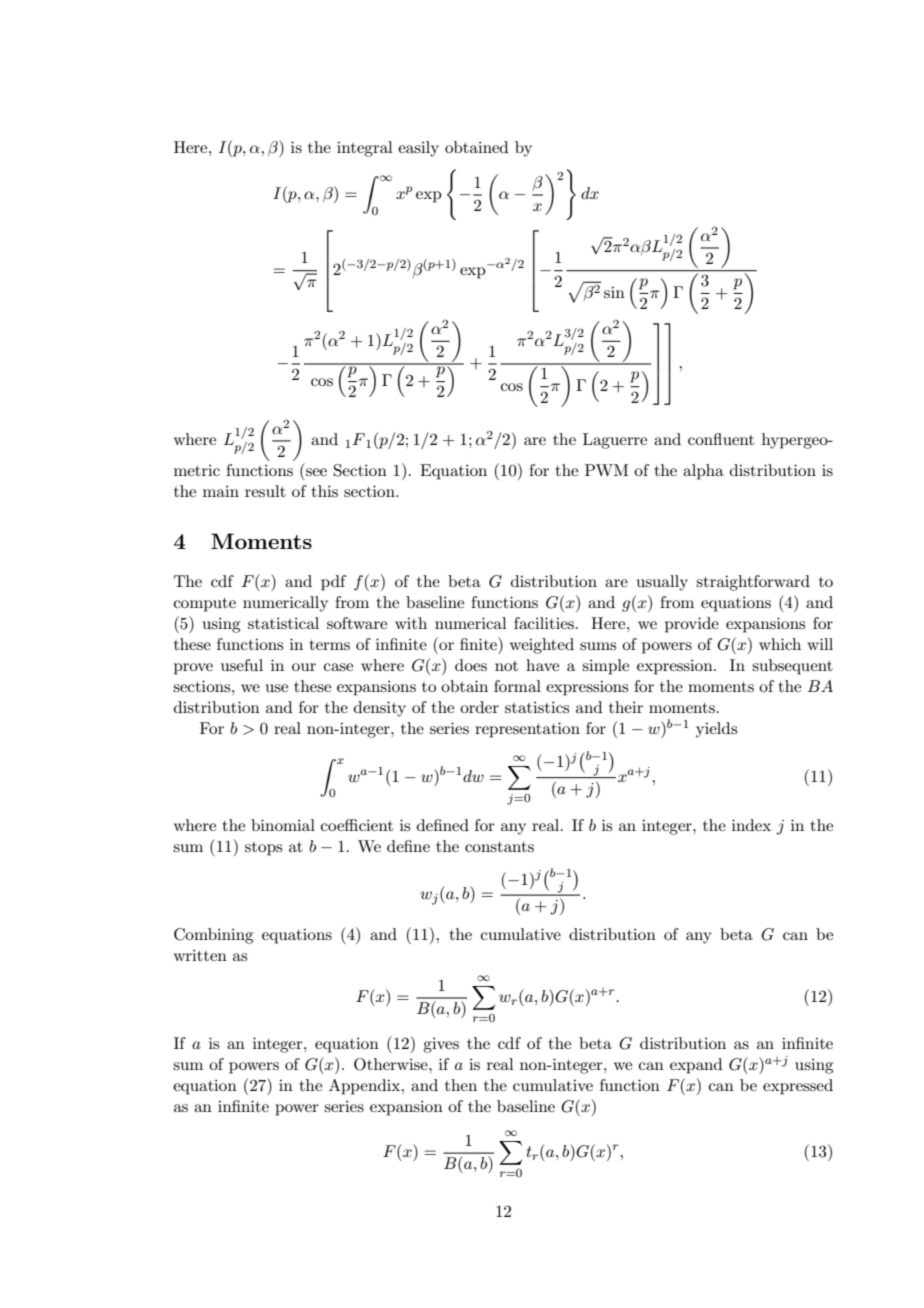  Describe the element at coordinates (283, 825) in the page. I see `binomial` at that location.
